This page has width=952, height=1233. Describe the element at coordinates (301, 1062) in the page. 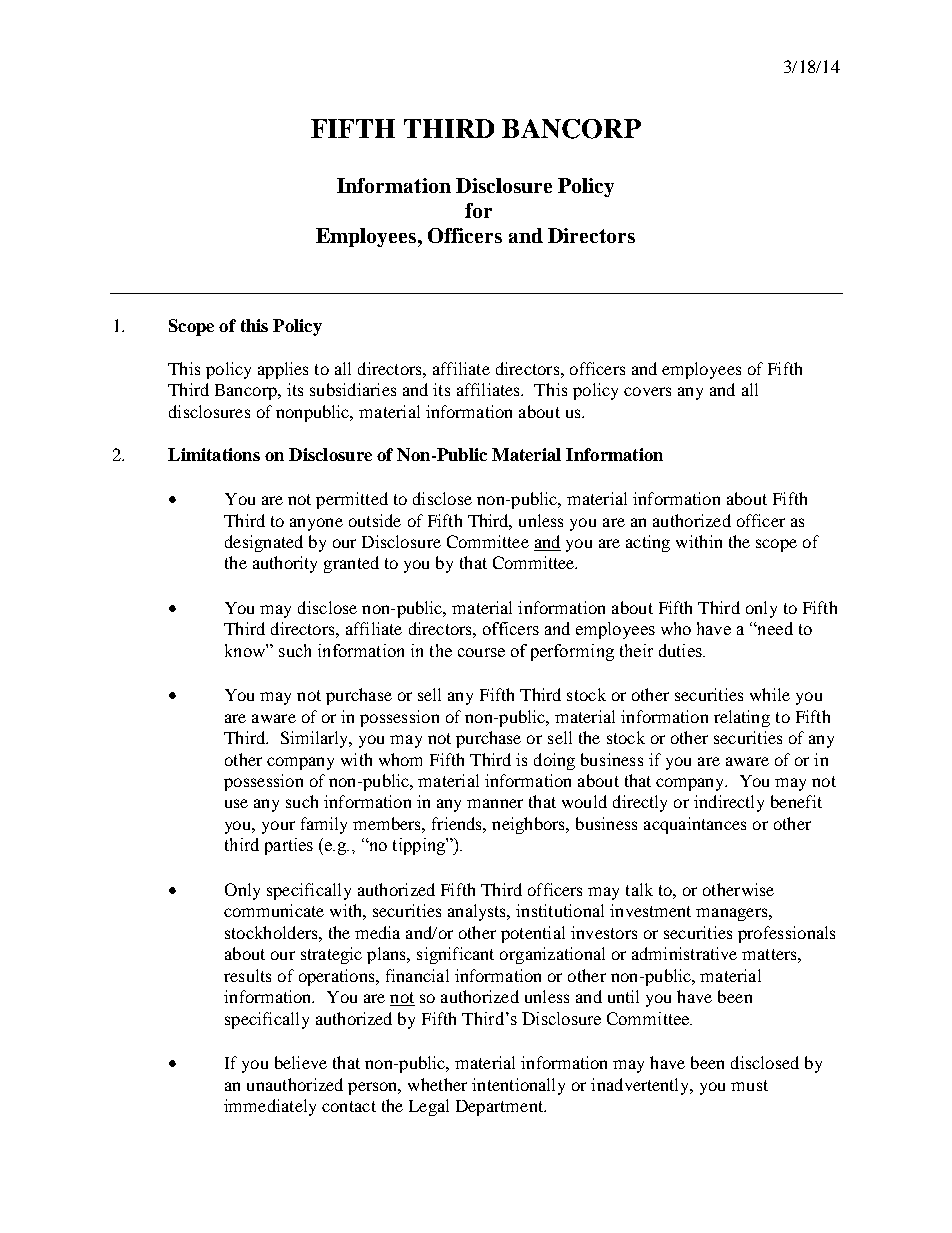

I see `believe` at that location.
